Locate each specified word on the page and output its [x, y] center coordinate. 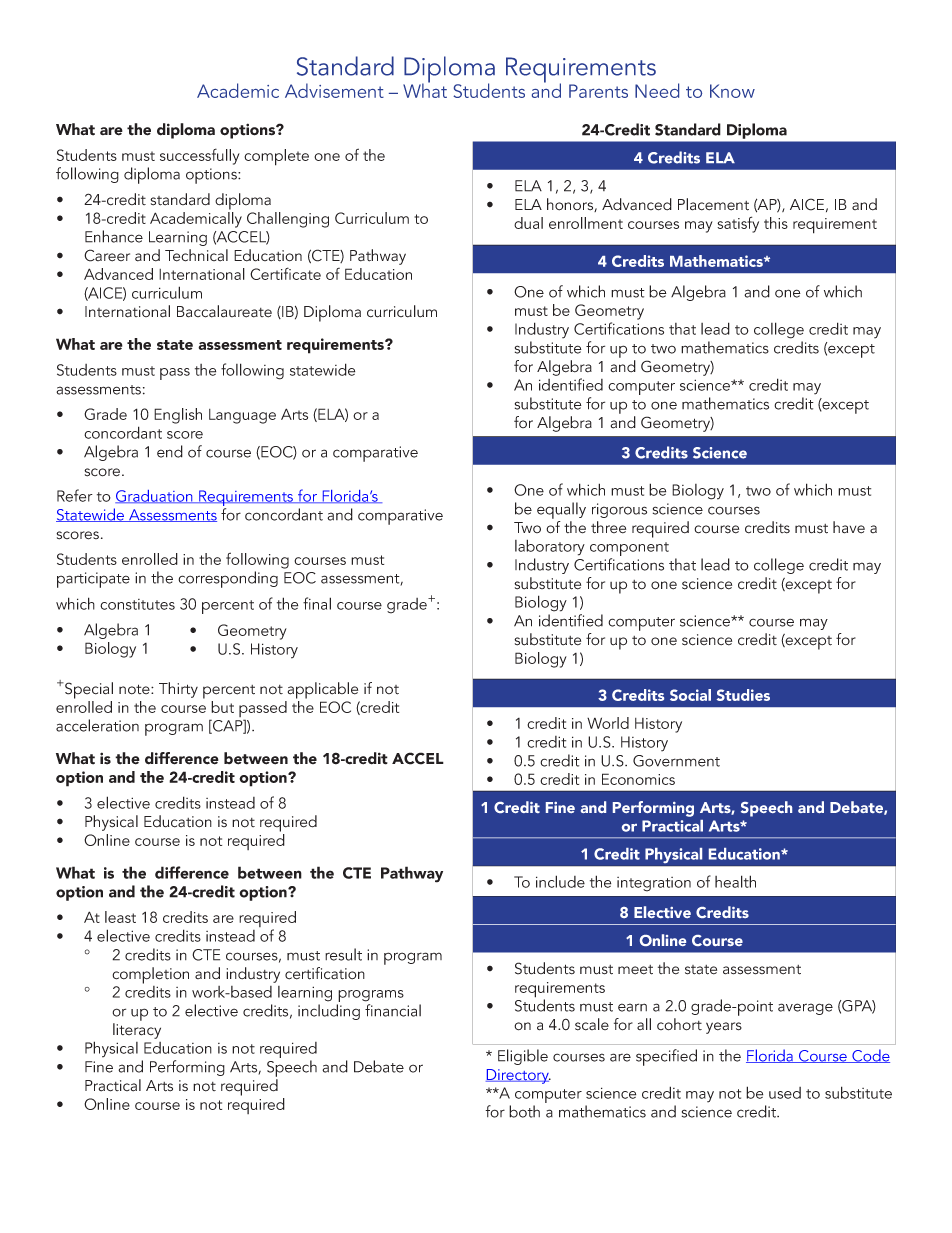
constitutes [137, 604]
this [776, 223]
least [120, 917]
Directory [518, 1076]
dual [528, 223]
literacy [137, 1031]
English [178, 416]
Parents [598, 91]
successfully [200, 156]
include [560, 881]
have [849, 527]
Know [732, 91]
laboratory [550, 547]
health [735, 881]
